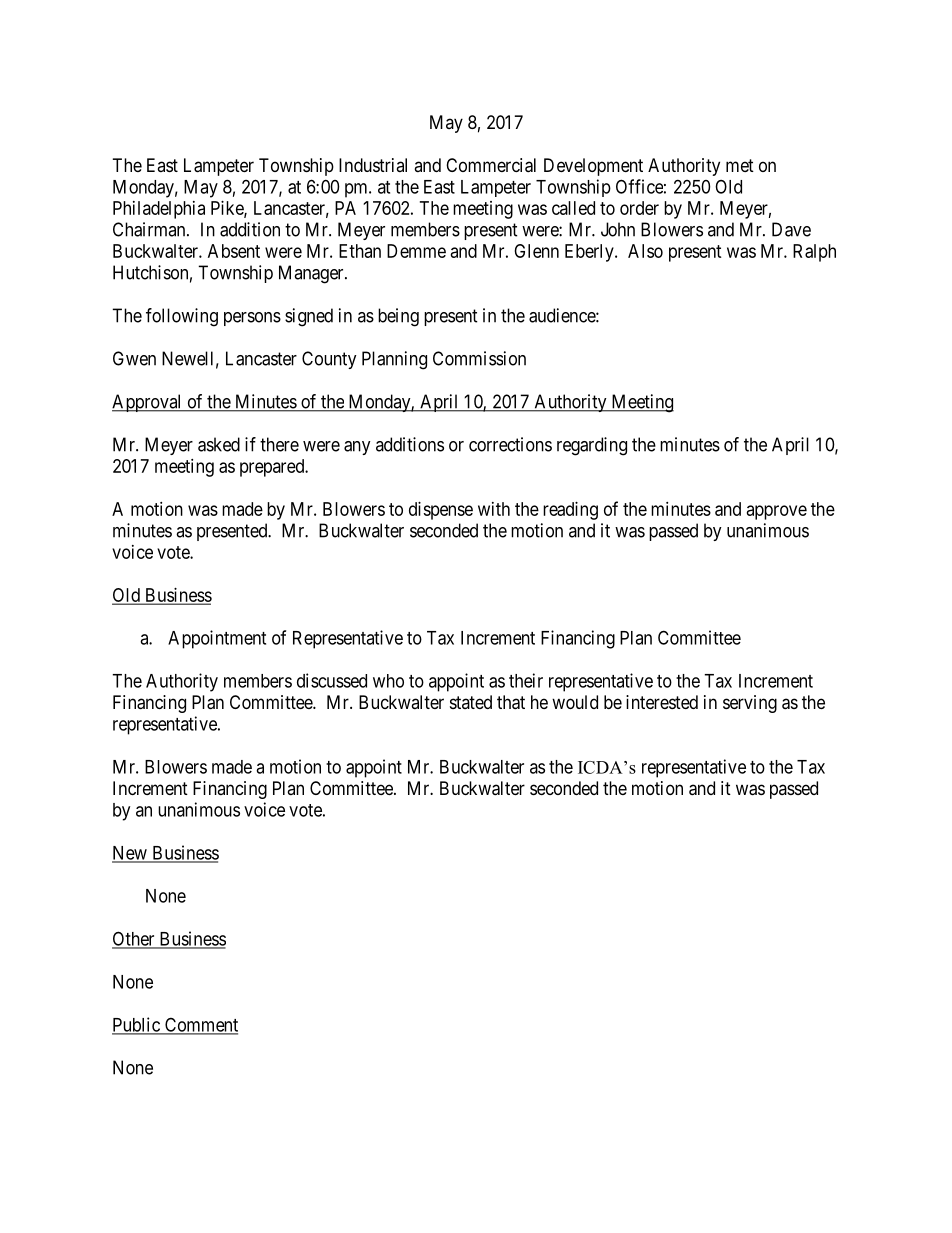 The height and width of the image is (1233, 952). What do you see at coordinates (740, 165) in the image?
I see `met` at bounding box center [740, 165].
